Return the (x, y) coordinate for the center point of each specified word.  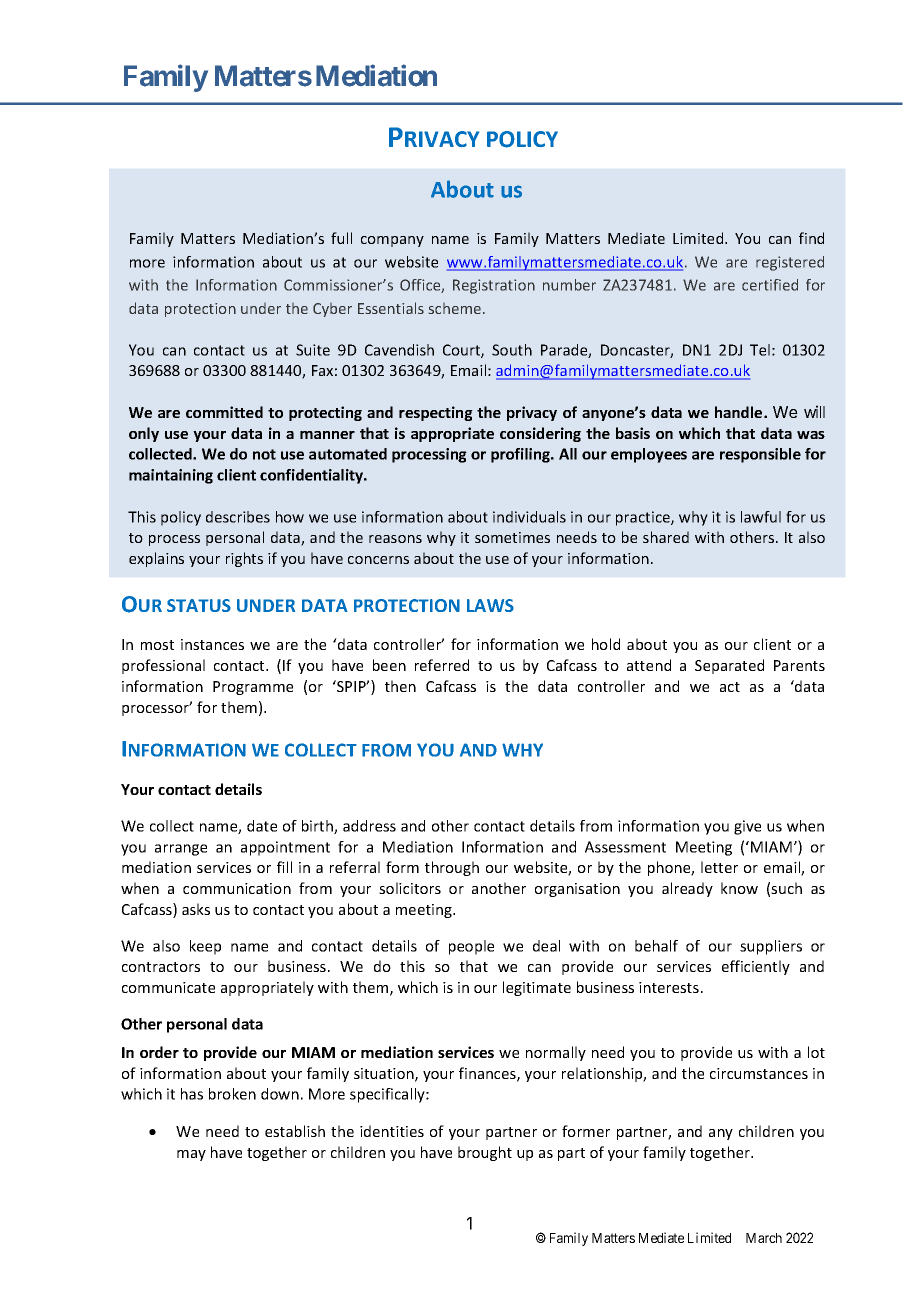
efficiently (756, 967)
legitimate (537, 988)
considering (540, 434)
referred (442, 665)
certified (770, 285)
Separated (729, 666)
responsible (760, 455)
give (747, 827)
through (452, 868)
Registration (494, 286)
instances (212, 644)
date (262, 826)
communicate (168, 987)
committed (224, 412)
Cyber (332, 310)
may (191, 1155)
